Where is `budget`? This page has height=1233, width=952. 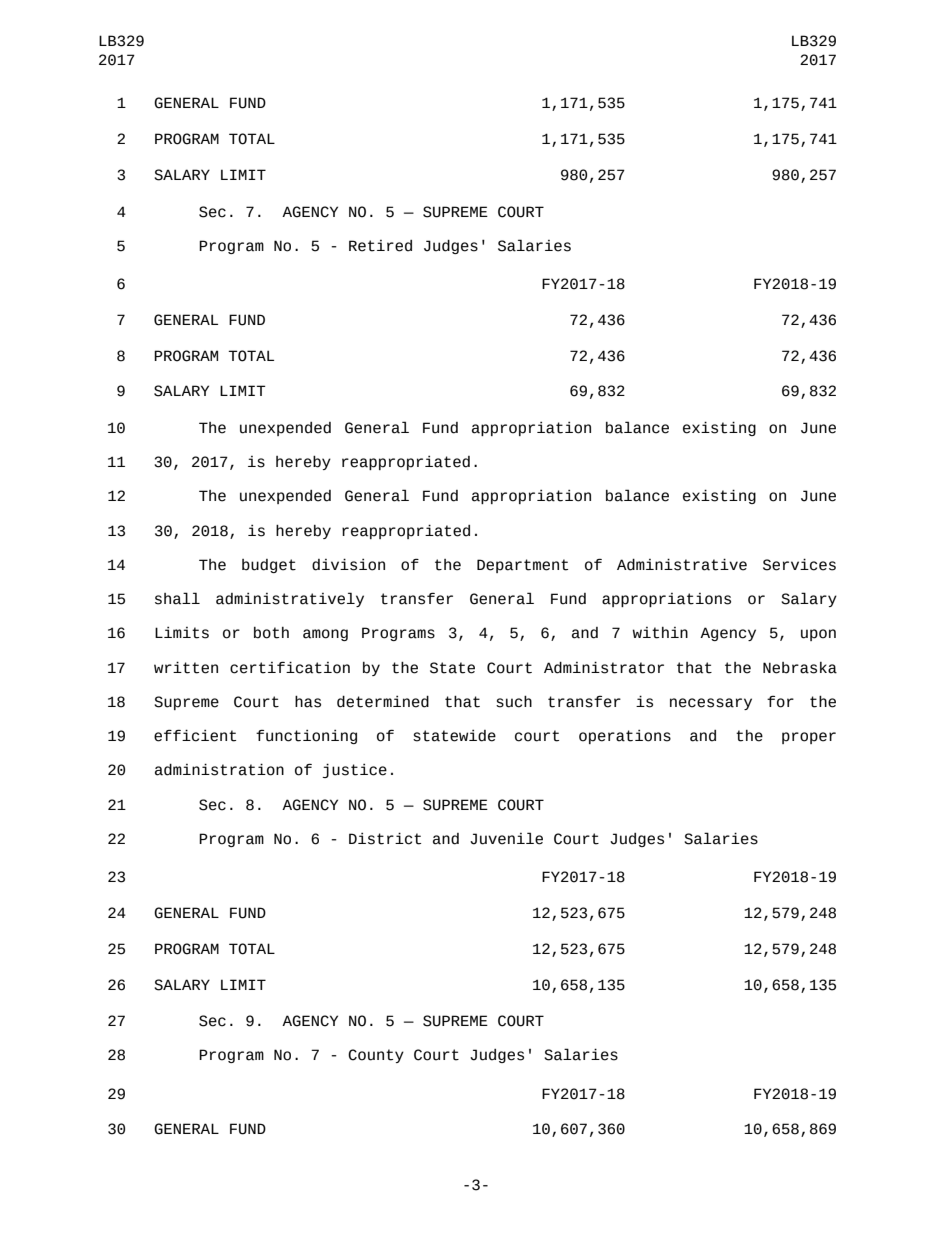 budget is located at coordinates (269, 566).
